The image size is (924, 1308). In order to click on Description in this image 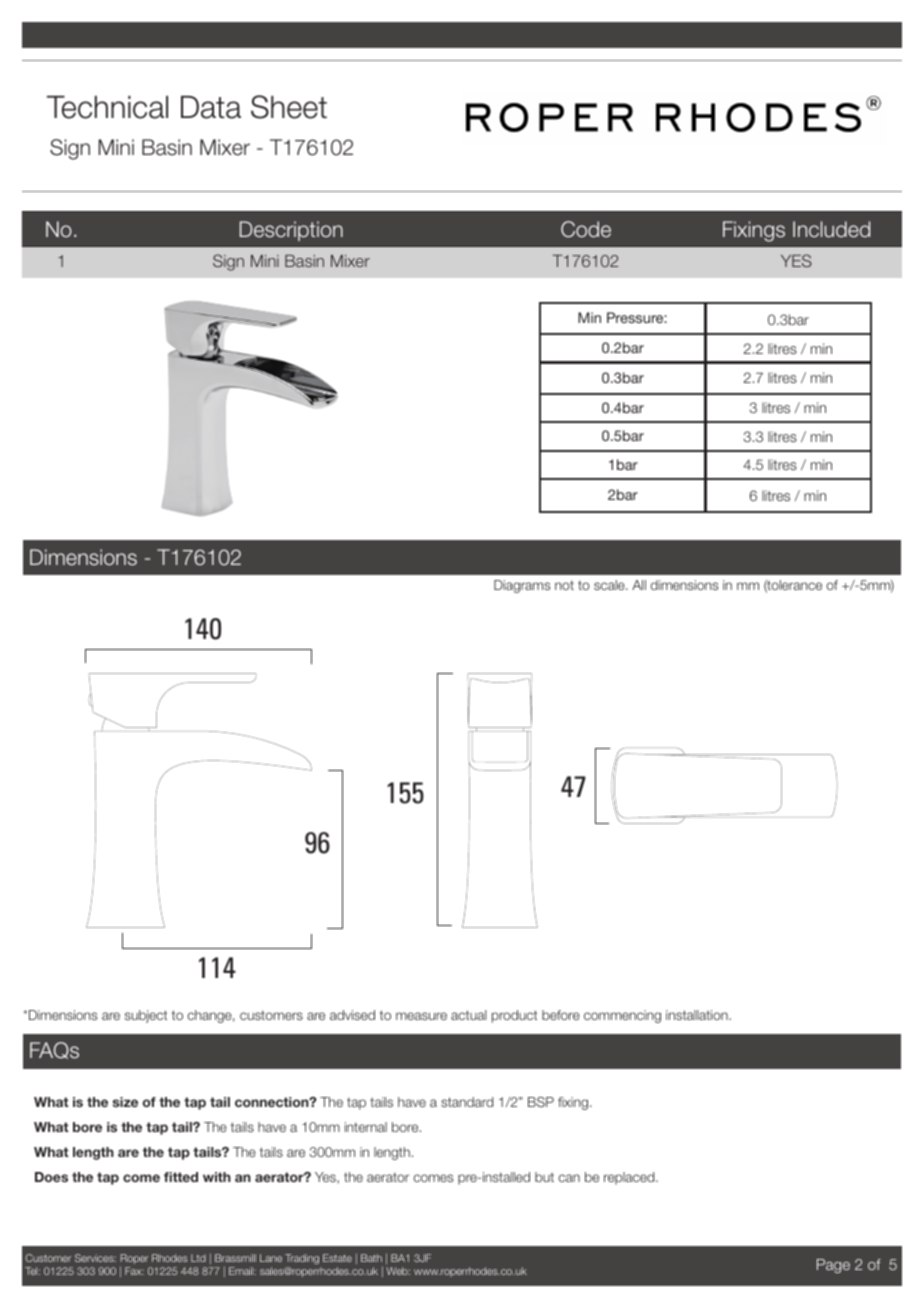, I will do `click(291, 231)`.
